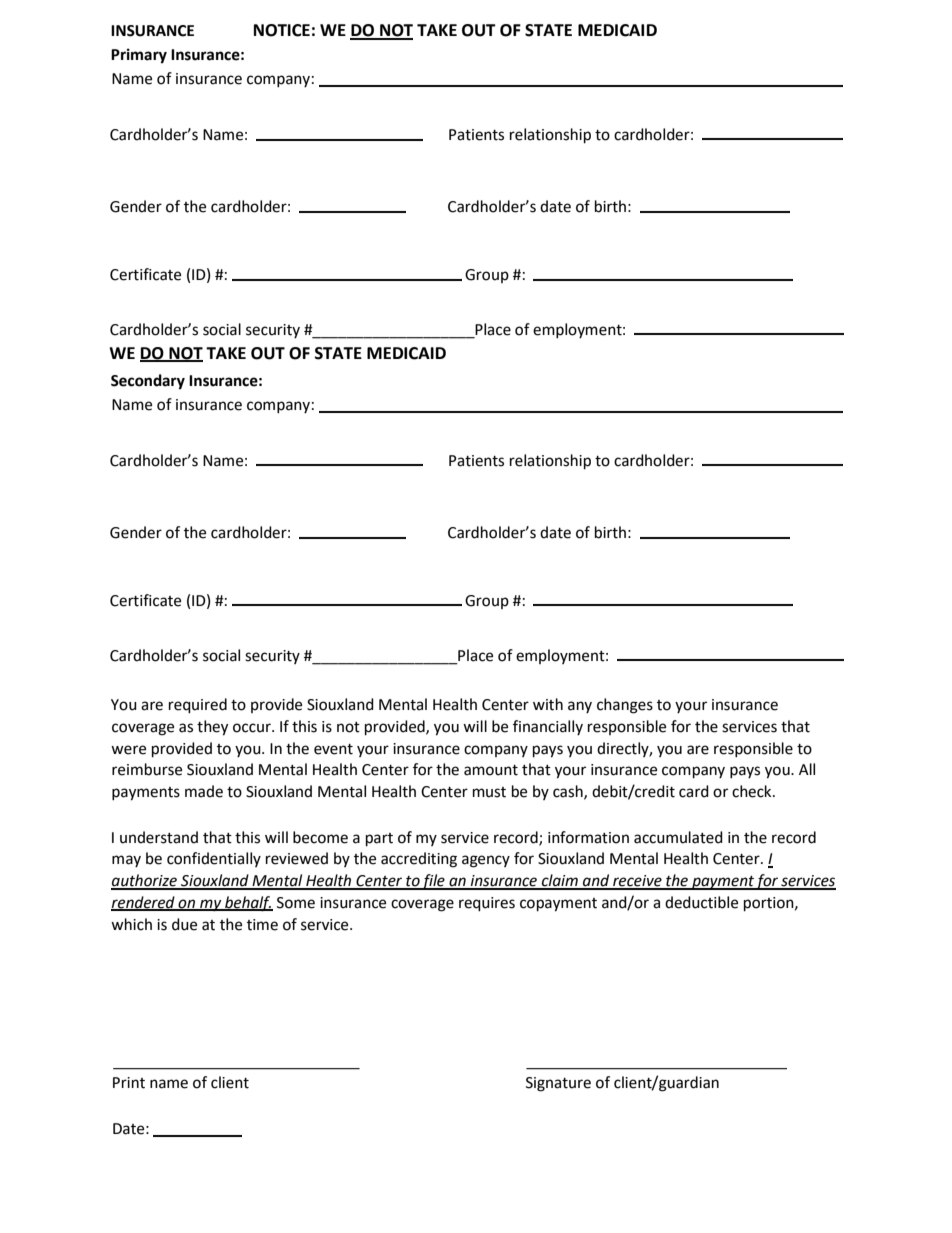  What do you see at coordinates (139, 56) in the screenshot?
I see `Primary` at bounding box center [139, 56].
